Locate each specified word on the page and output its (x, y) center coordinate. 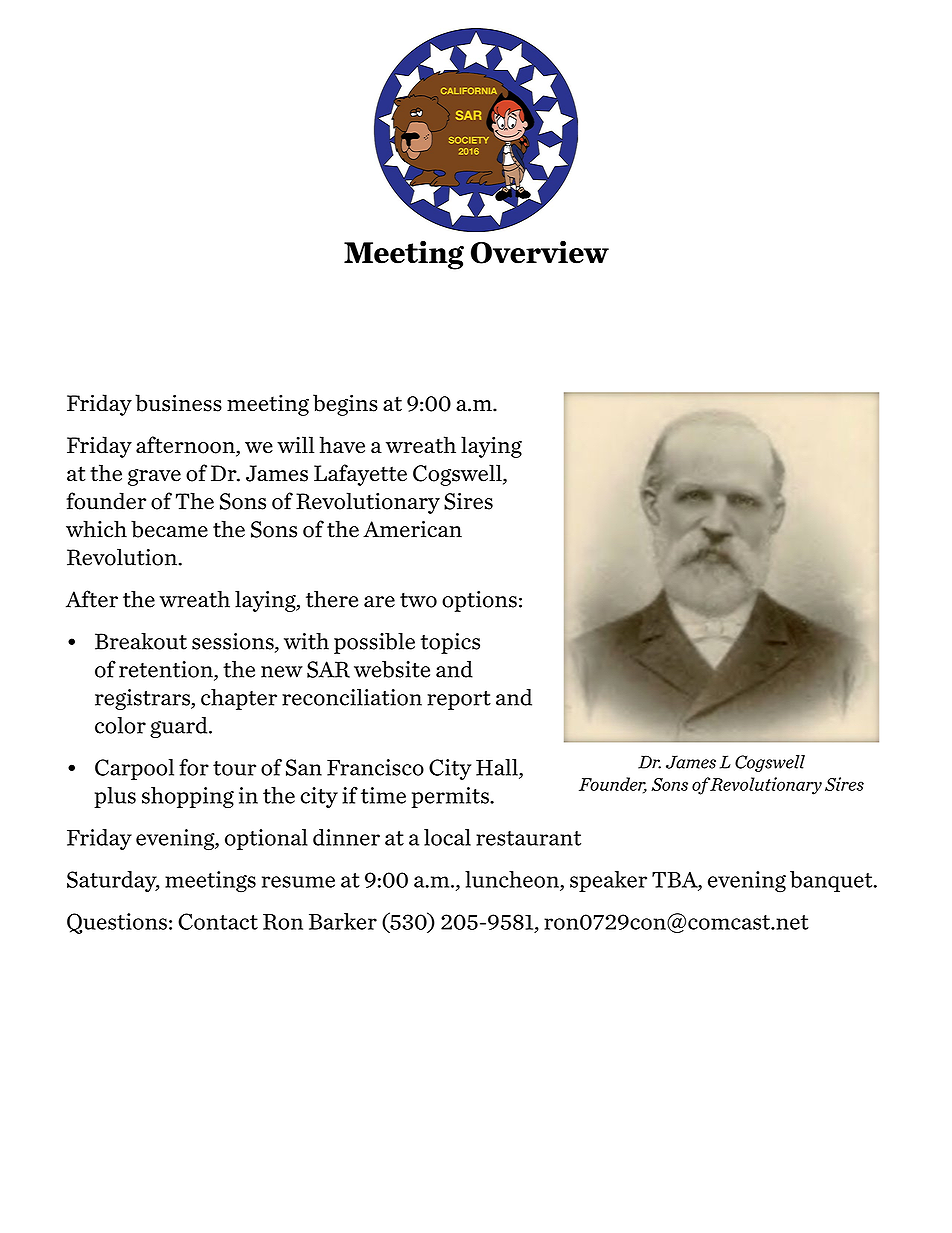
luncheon (513, 880)
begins (345, 405)
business (178, 403)
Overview (540, 252)
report (459, 700)
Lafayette (360, 475)
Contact (218, 921)
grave (154, 477)
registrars (143, 699)
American (412, 529)
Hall (498, 768)
